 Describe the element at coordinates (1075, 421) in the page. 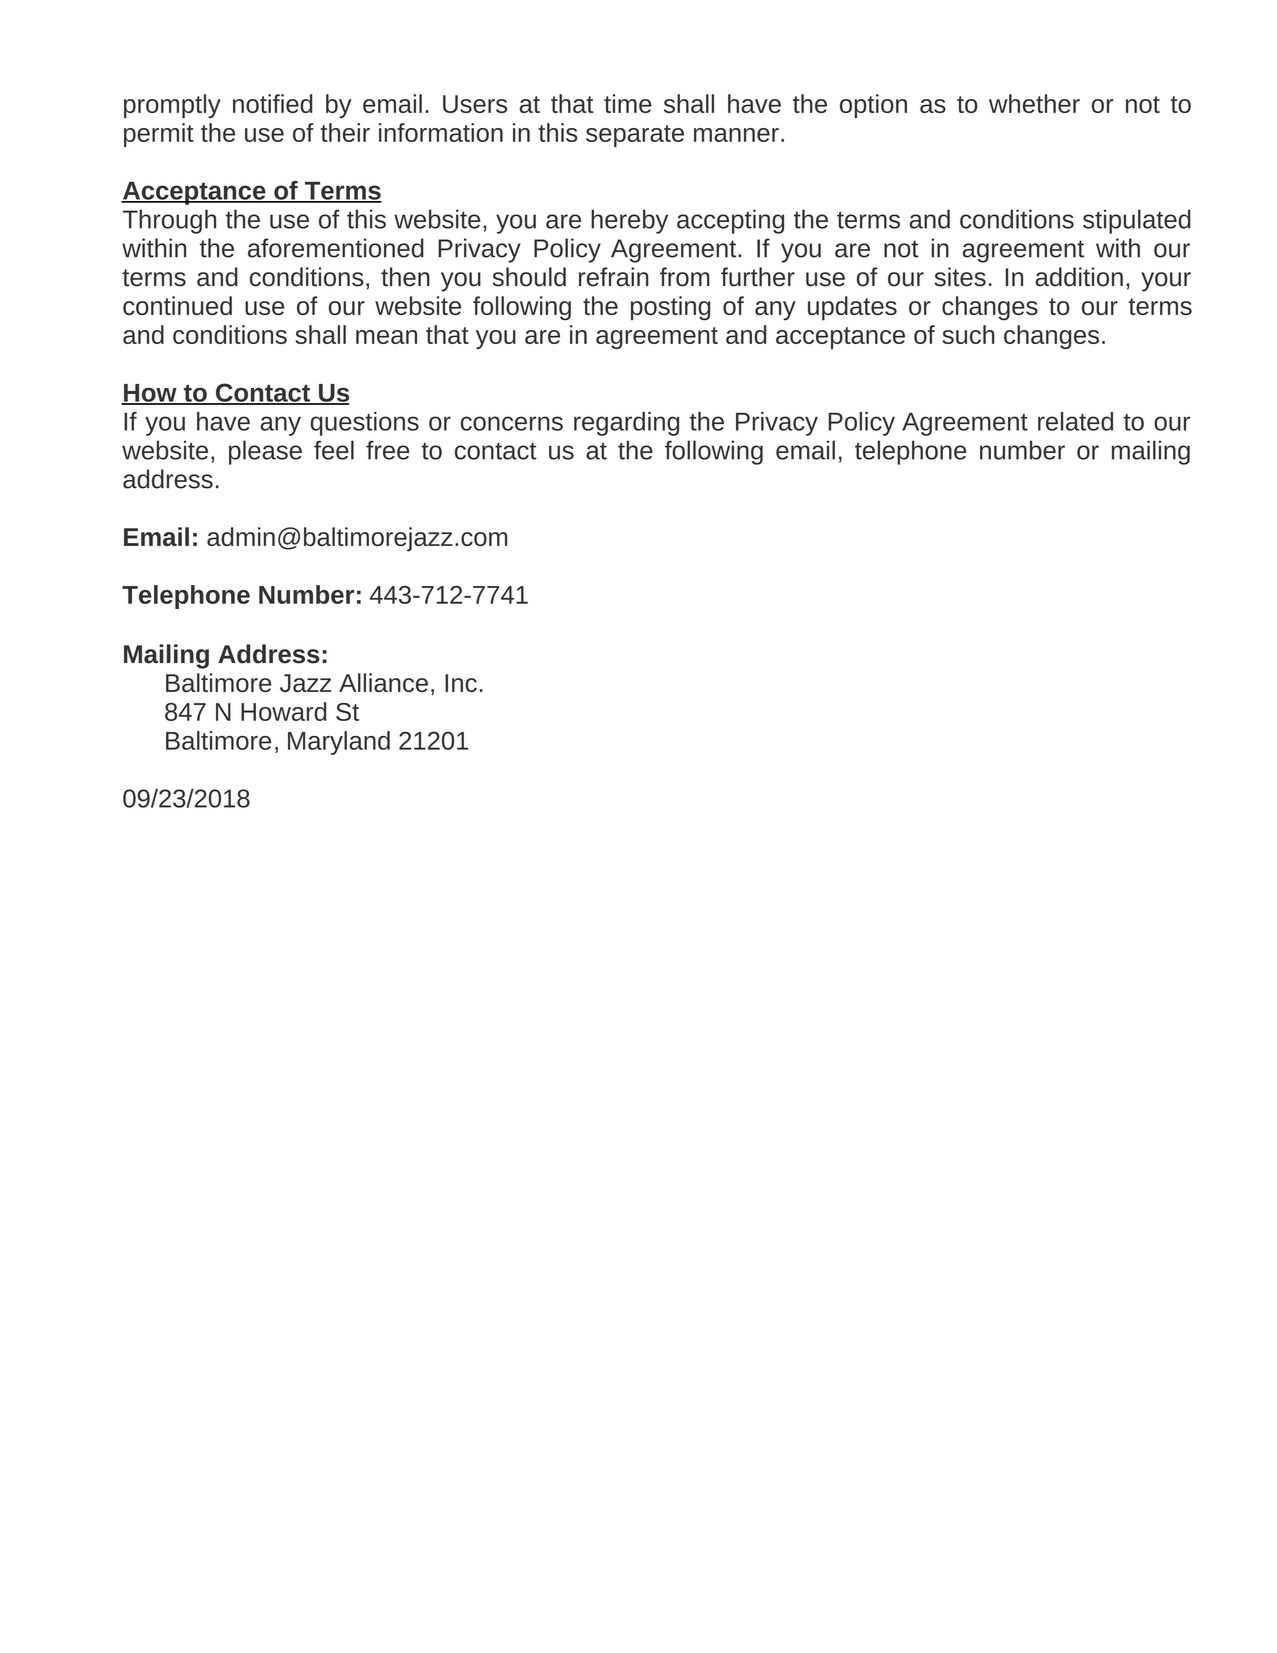

I see `related` at that location.
